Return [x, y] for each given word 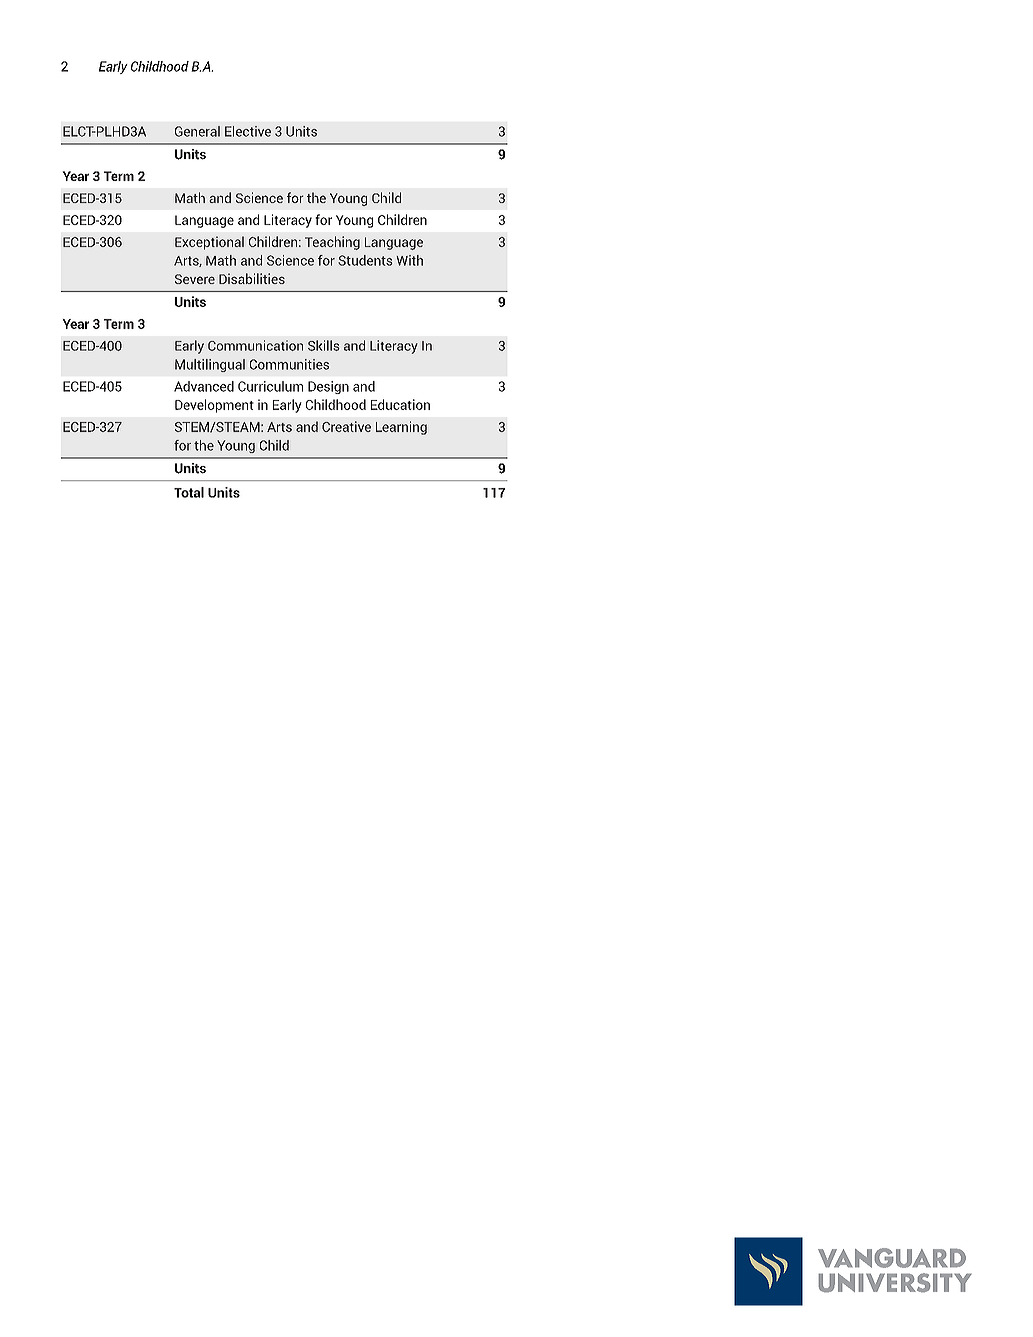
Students [365, 260]
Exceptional [209, 243]
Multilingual [210, 365]
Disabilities [252, 278]
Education [400, 404]
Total [189, 492]
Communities [289, 364]
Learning [401, 428]
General [197, 131]
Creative [346, 426]
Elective [248, 131]
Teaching [332, 243]
